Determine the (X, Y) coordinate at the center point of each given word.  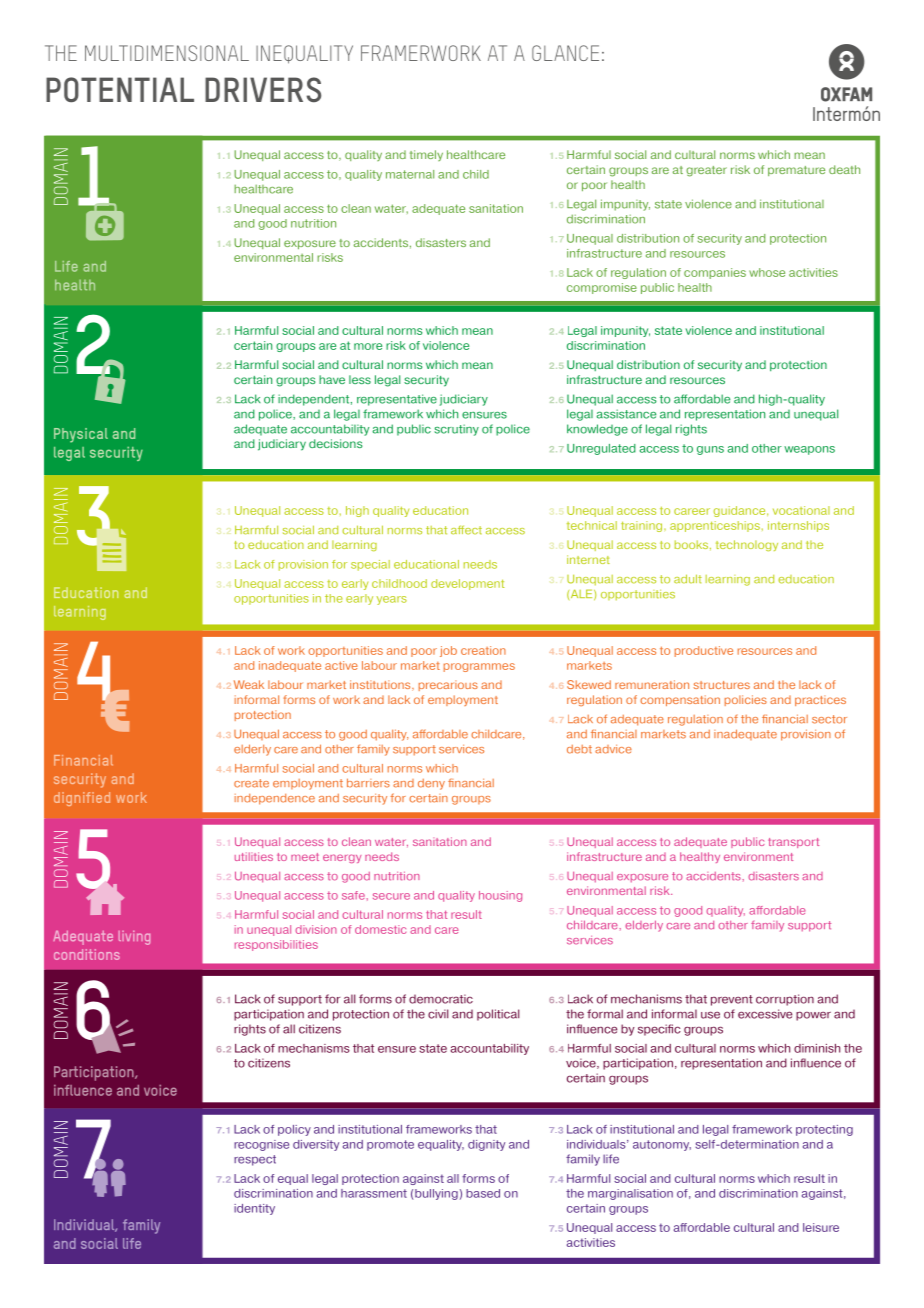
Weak (249, 684)
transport (793, 843)
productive (704, 651)
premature (796, 171)
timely (426, 155)
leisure (821, 1227)
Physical (81, 435)
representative (397, 400)
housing (500, 896)
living (134, 938)
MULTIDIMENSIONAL (167, 53)
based (483, 1193)
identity (254, 1209)
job (448, 651)
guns (710, 450)
